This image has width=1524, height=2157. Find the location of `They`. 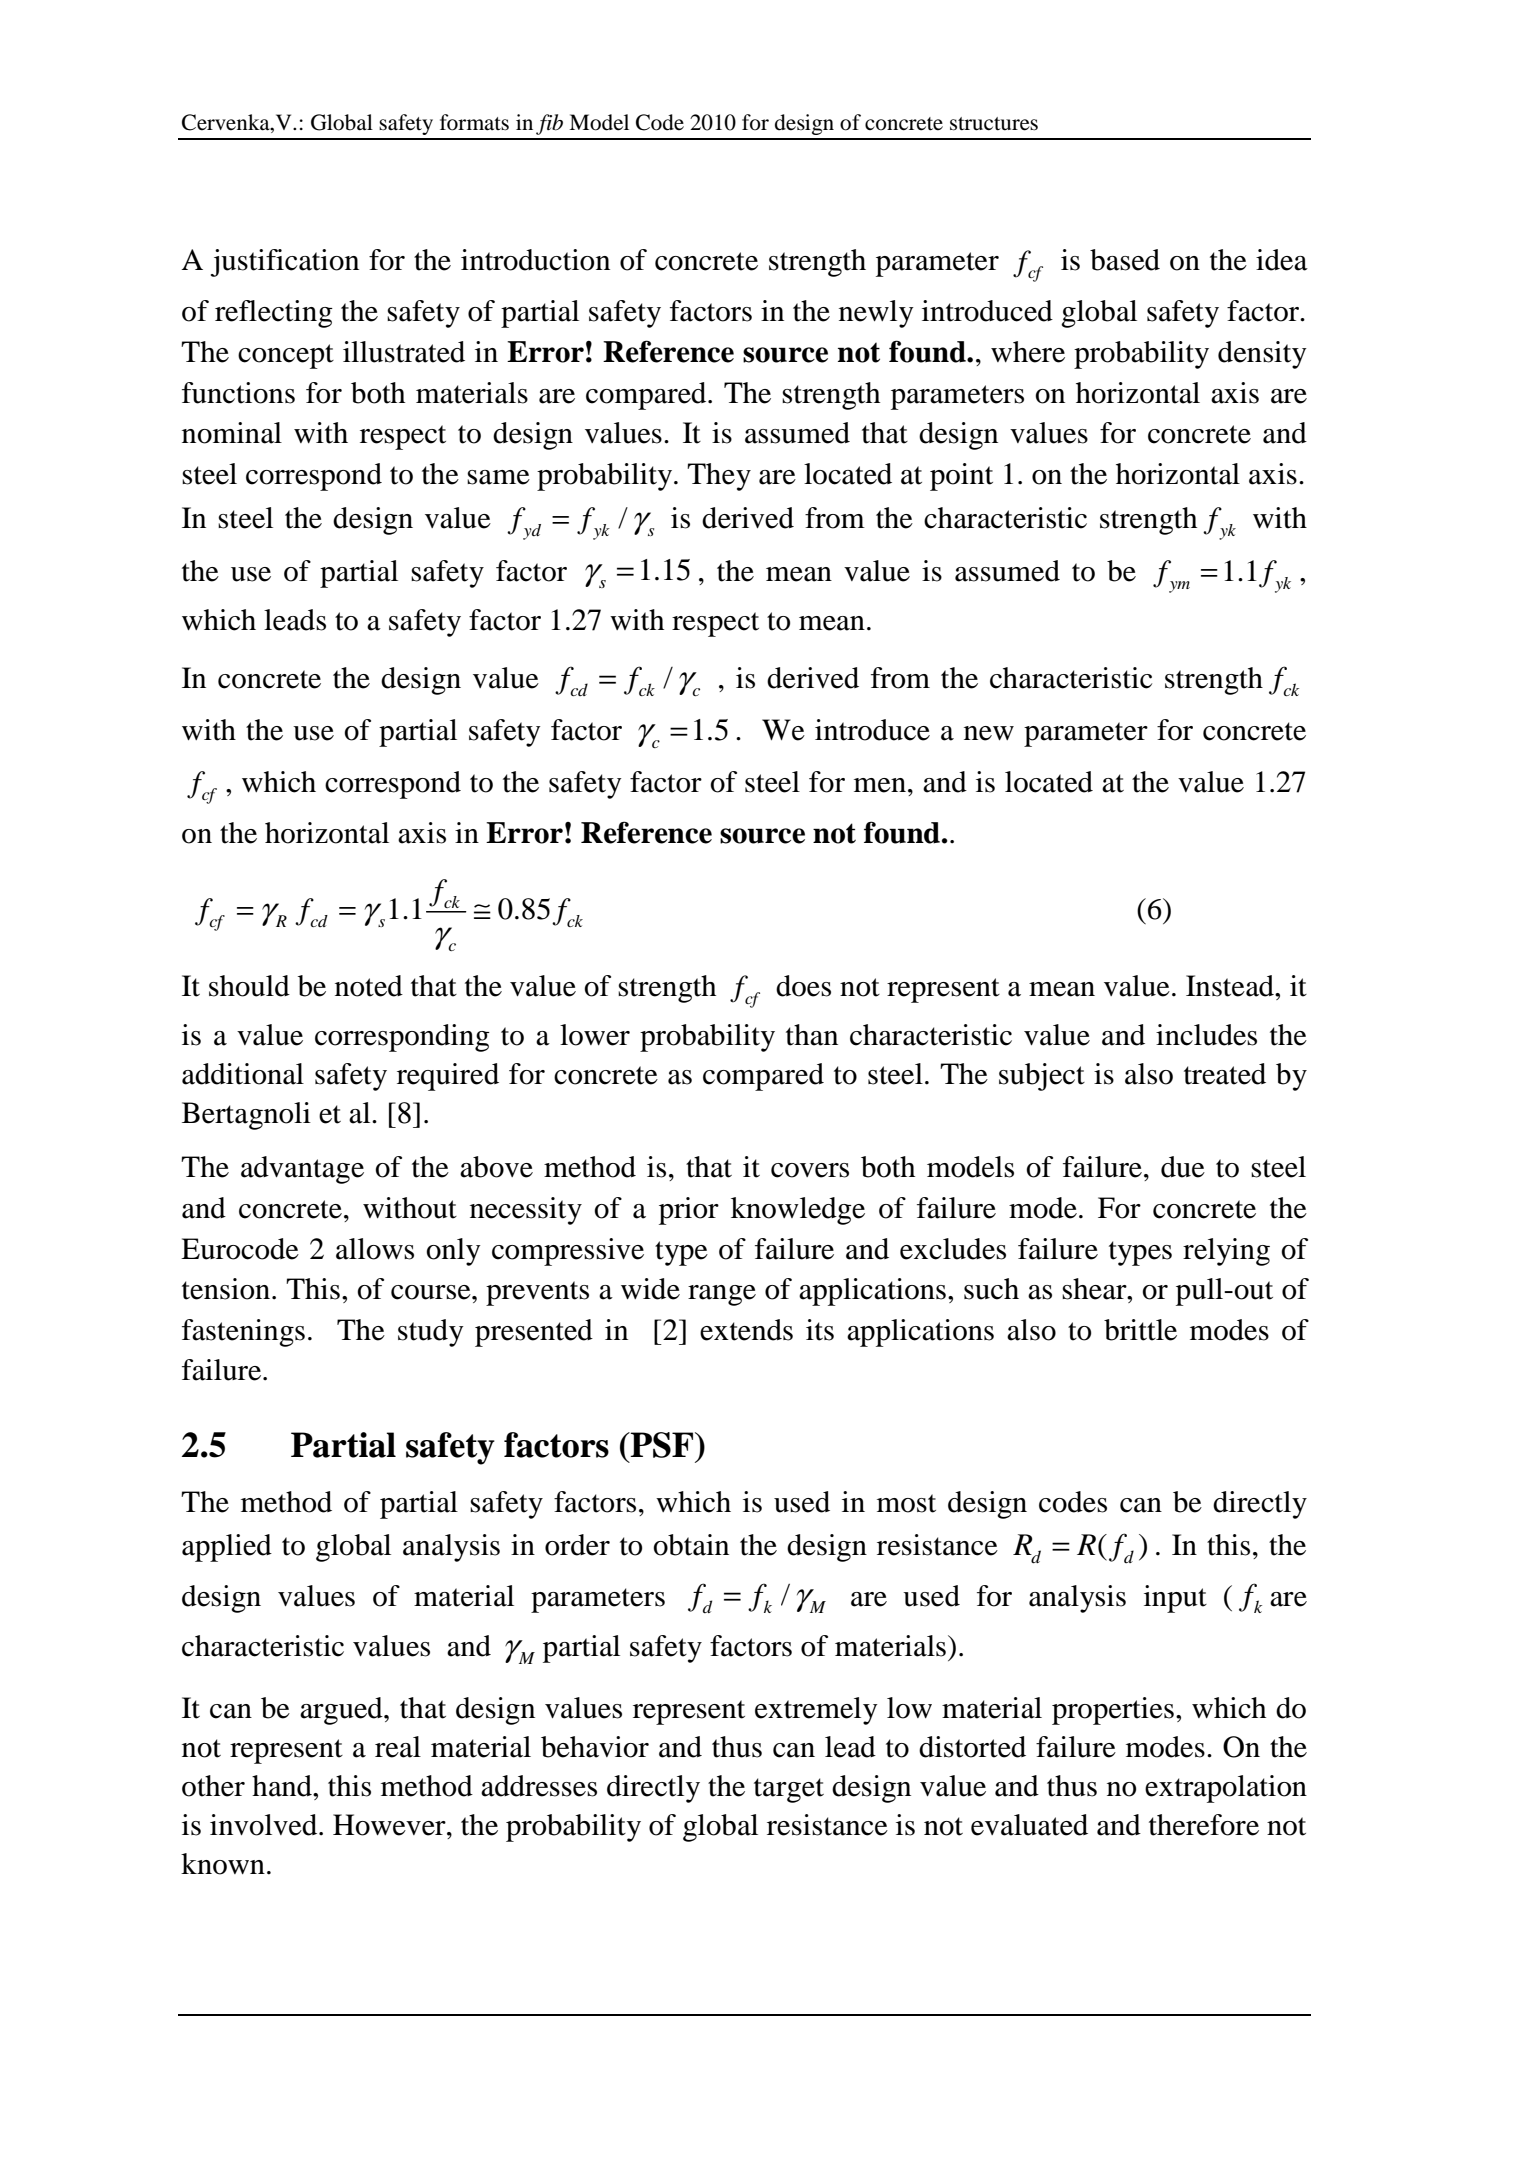

They is located at coordinates (719, 477).
